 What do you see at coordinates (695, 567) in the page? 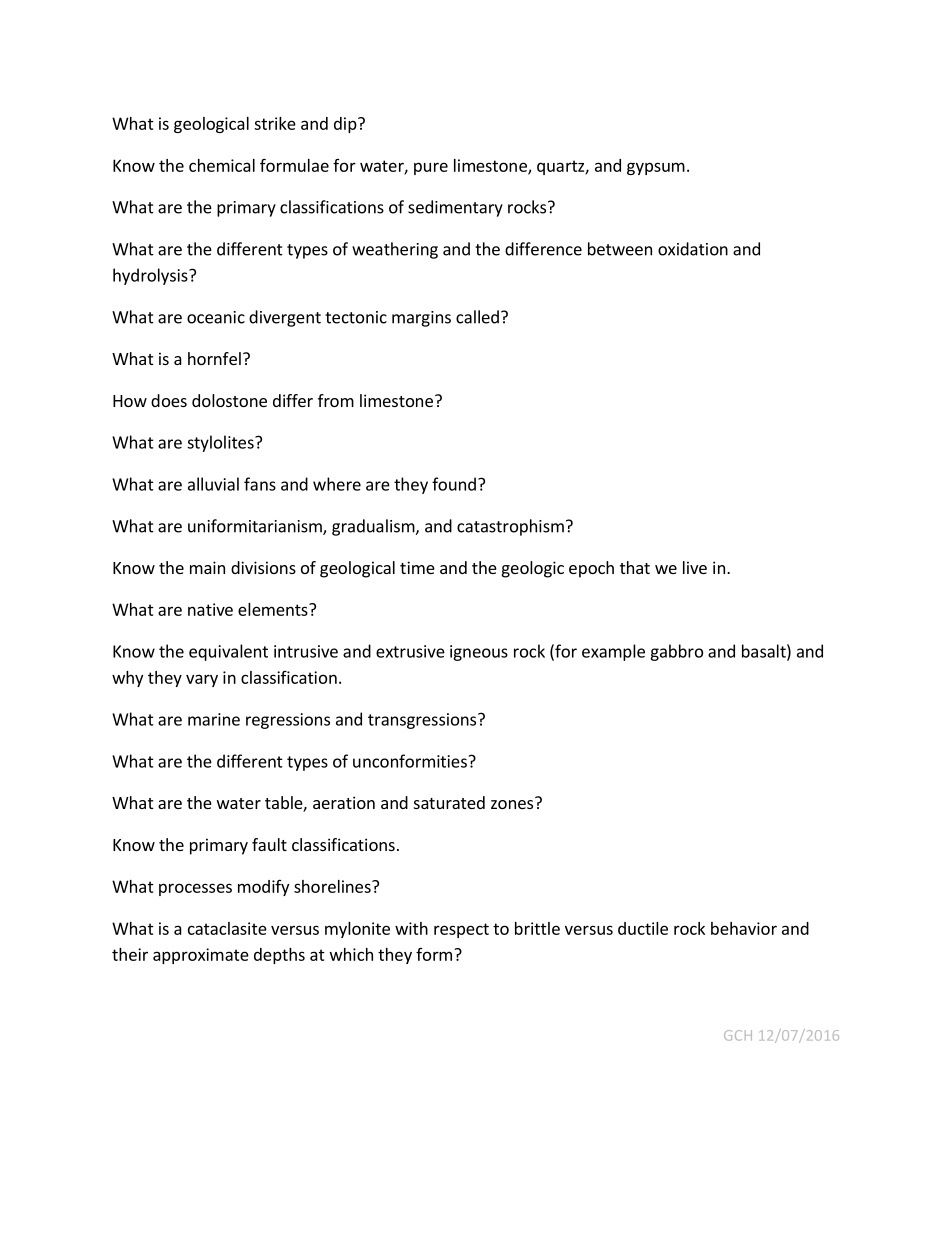
I see `live` at bounding box center [695, 567].
